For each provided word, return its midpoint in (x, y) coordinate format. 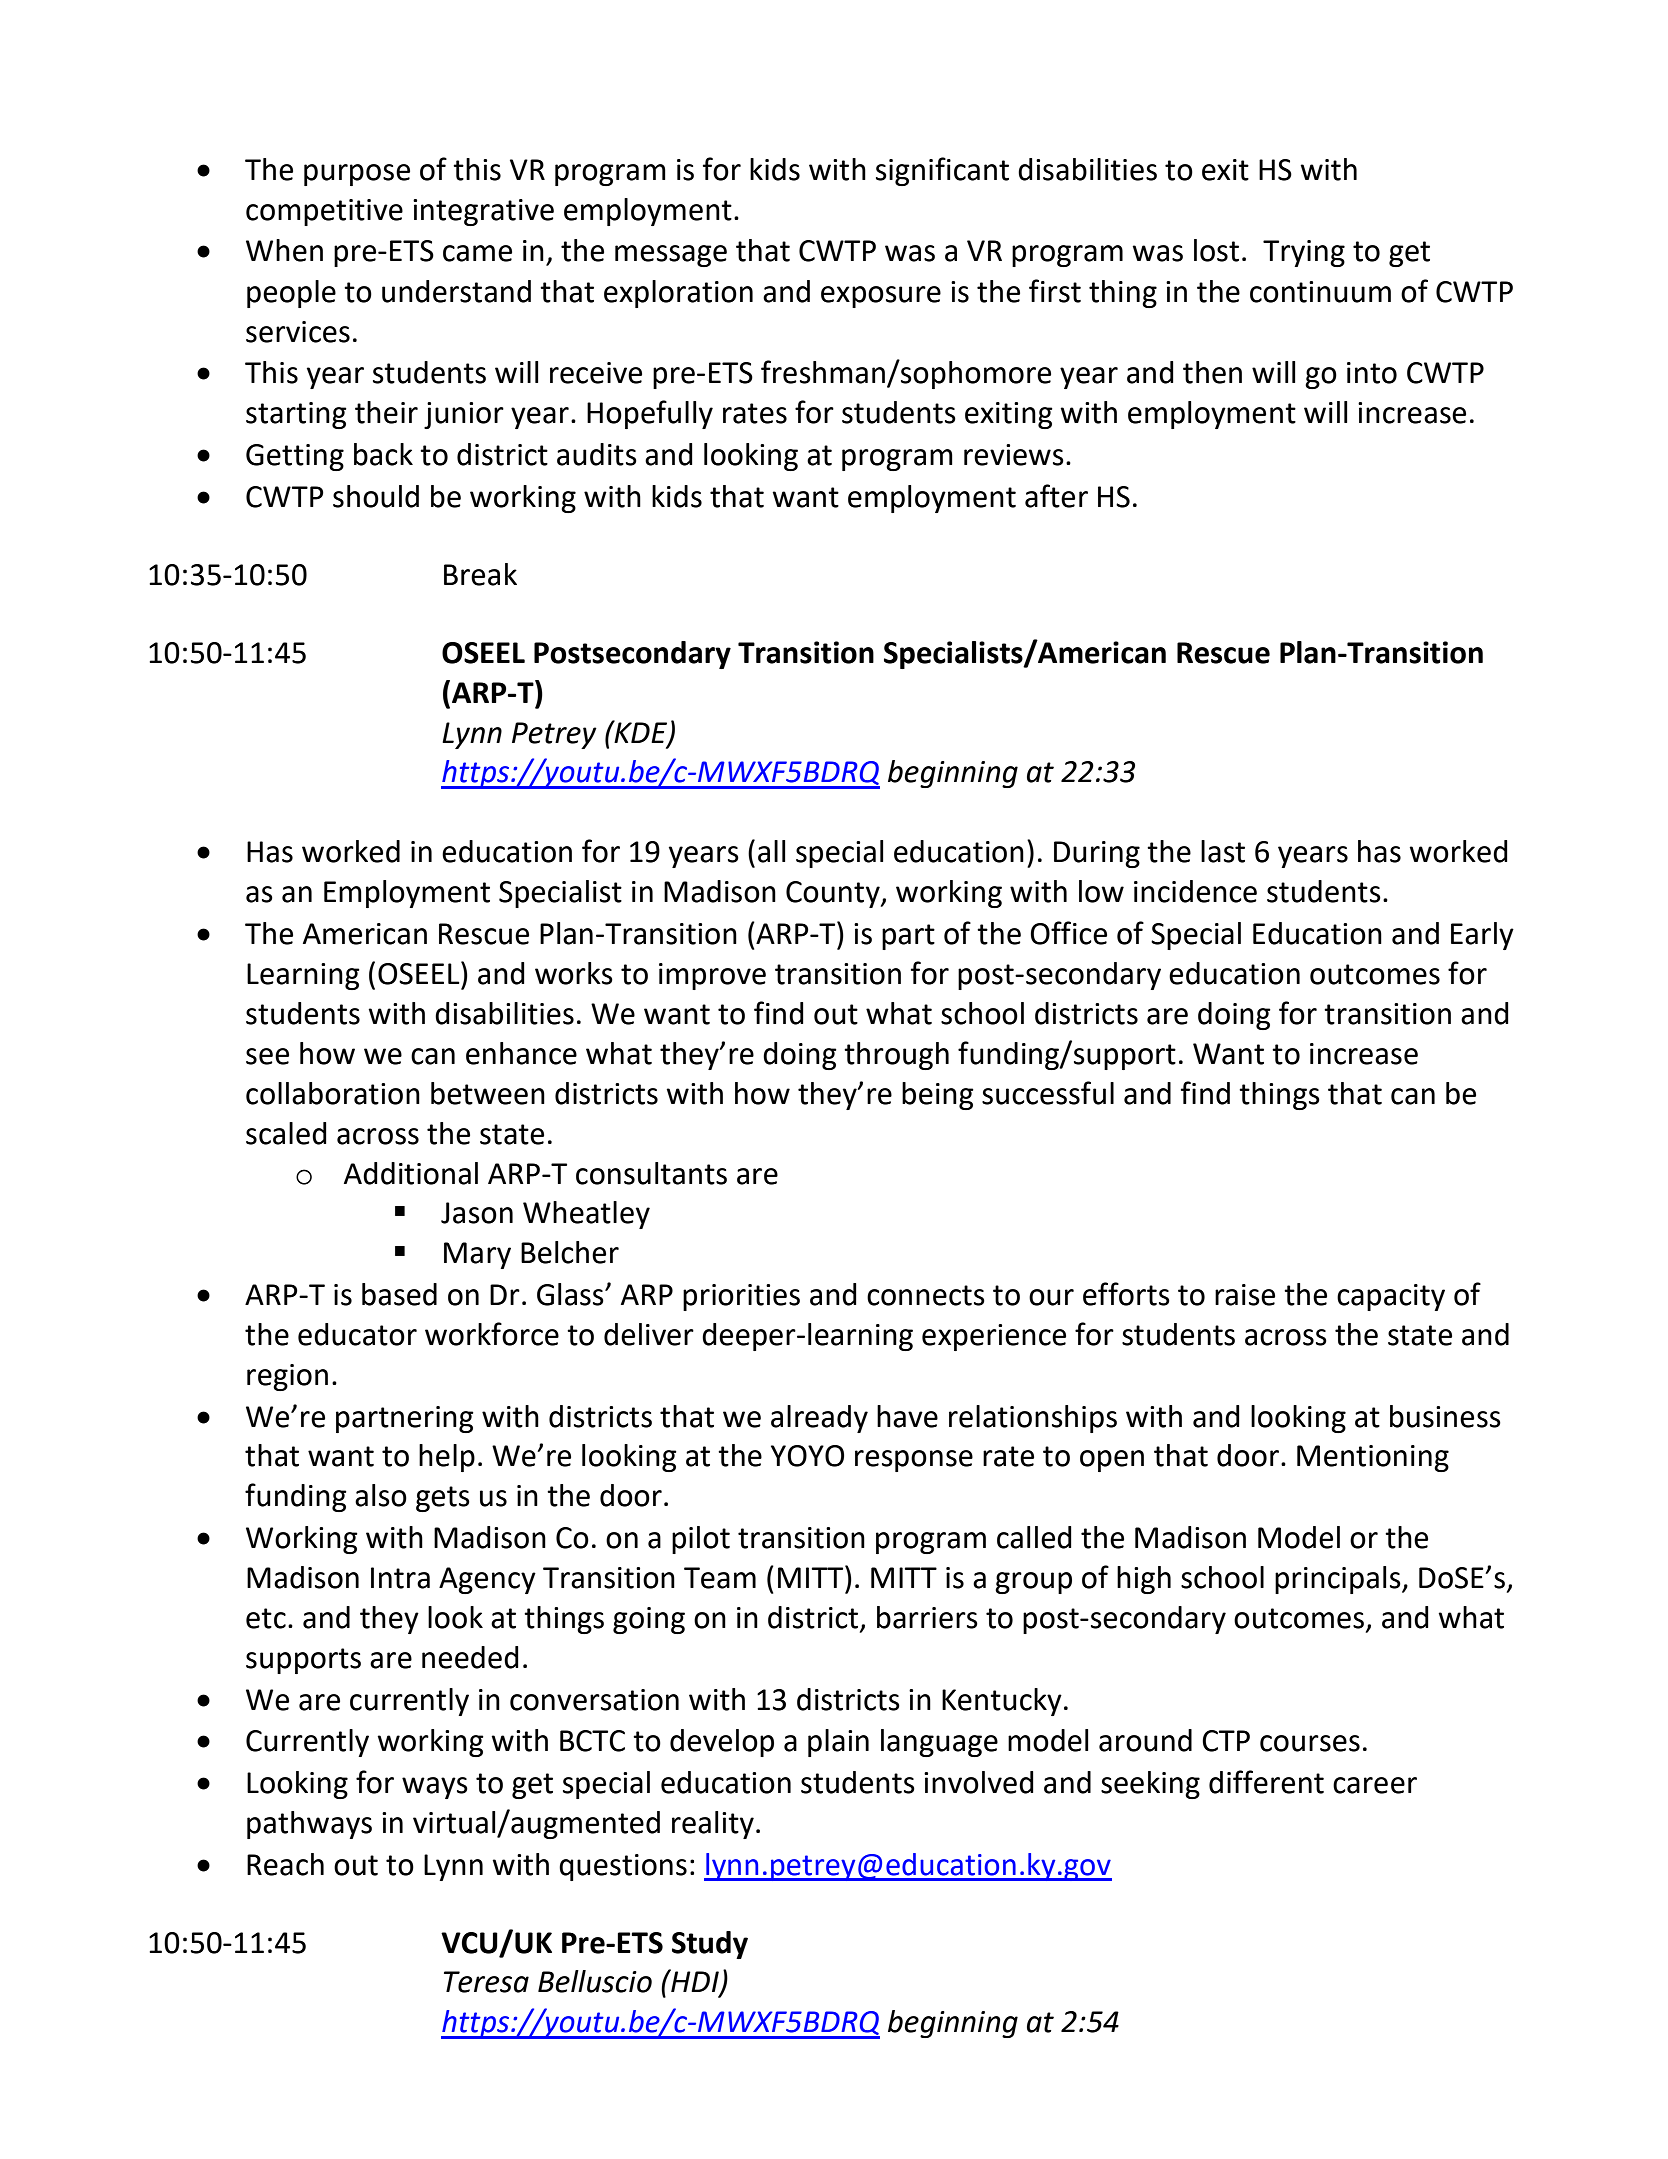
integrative (483, 212)
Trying (1304, 253)
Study (710, 1945)
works (574, 973)
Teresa (486, 1982)
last (1223, 851)
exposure (881, 297)
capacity (1391, 1297)
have (907, 1416)
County (834, 894)
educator (357, 1334)
